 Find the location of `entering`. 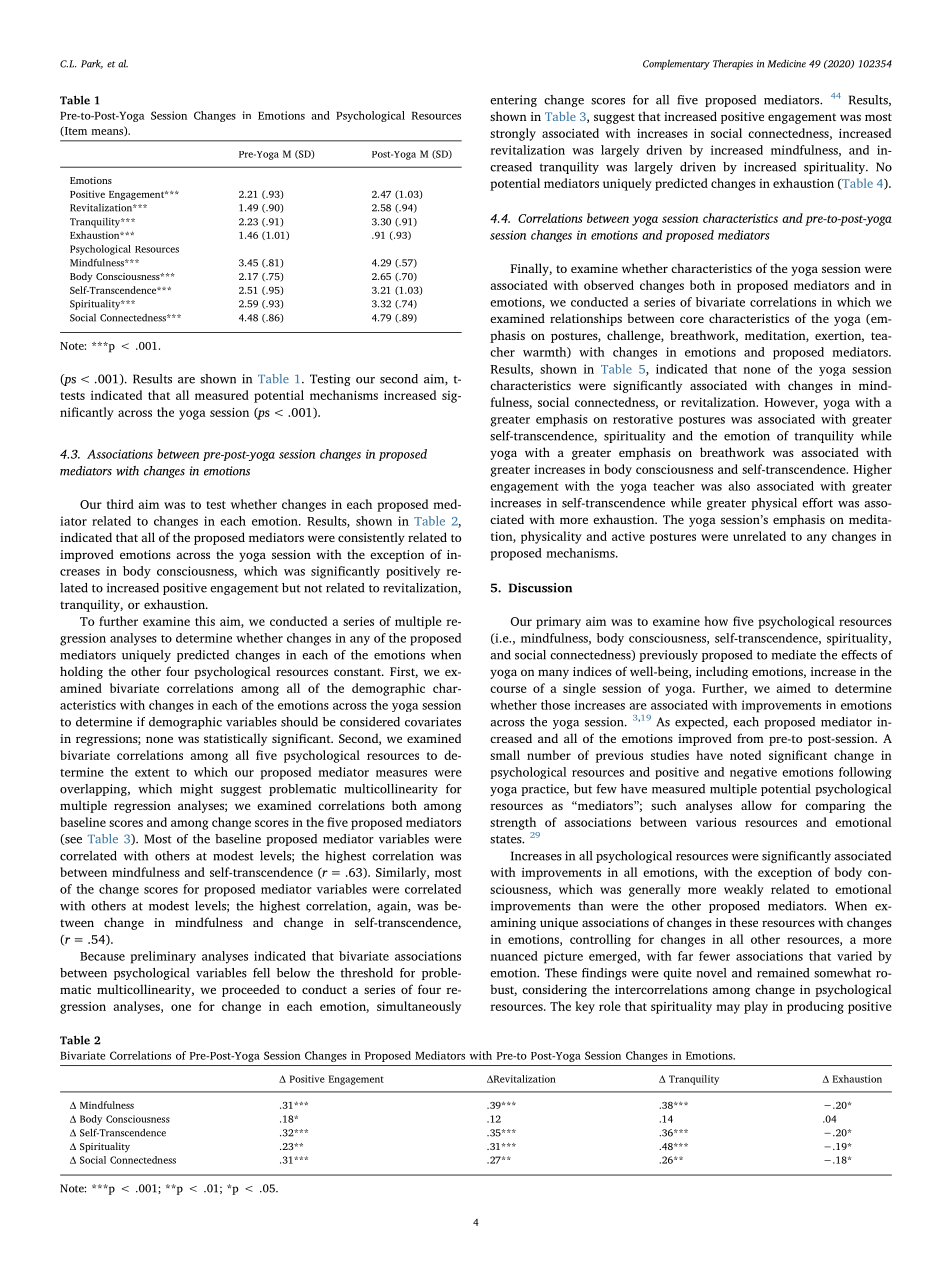

entering is located at coordinates (513, 101).
